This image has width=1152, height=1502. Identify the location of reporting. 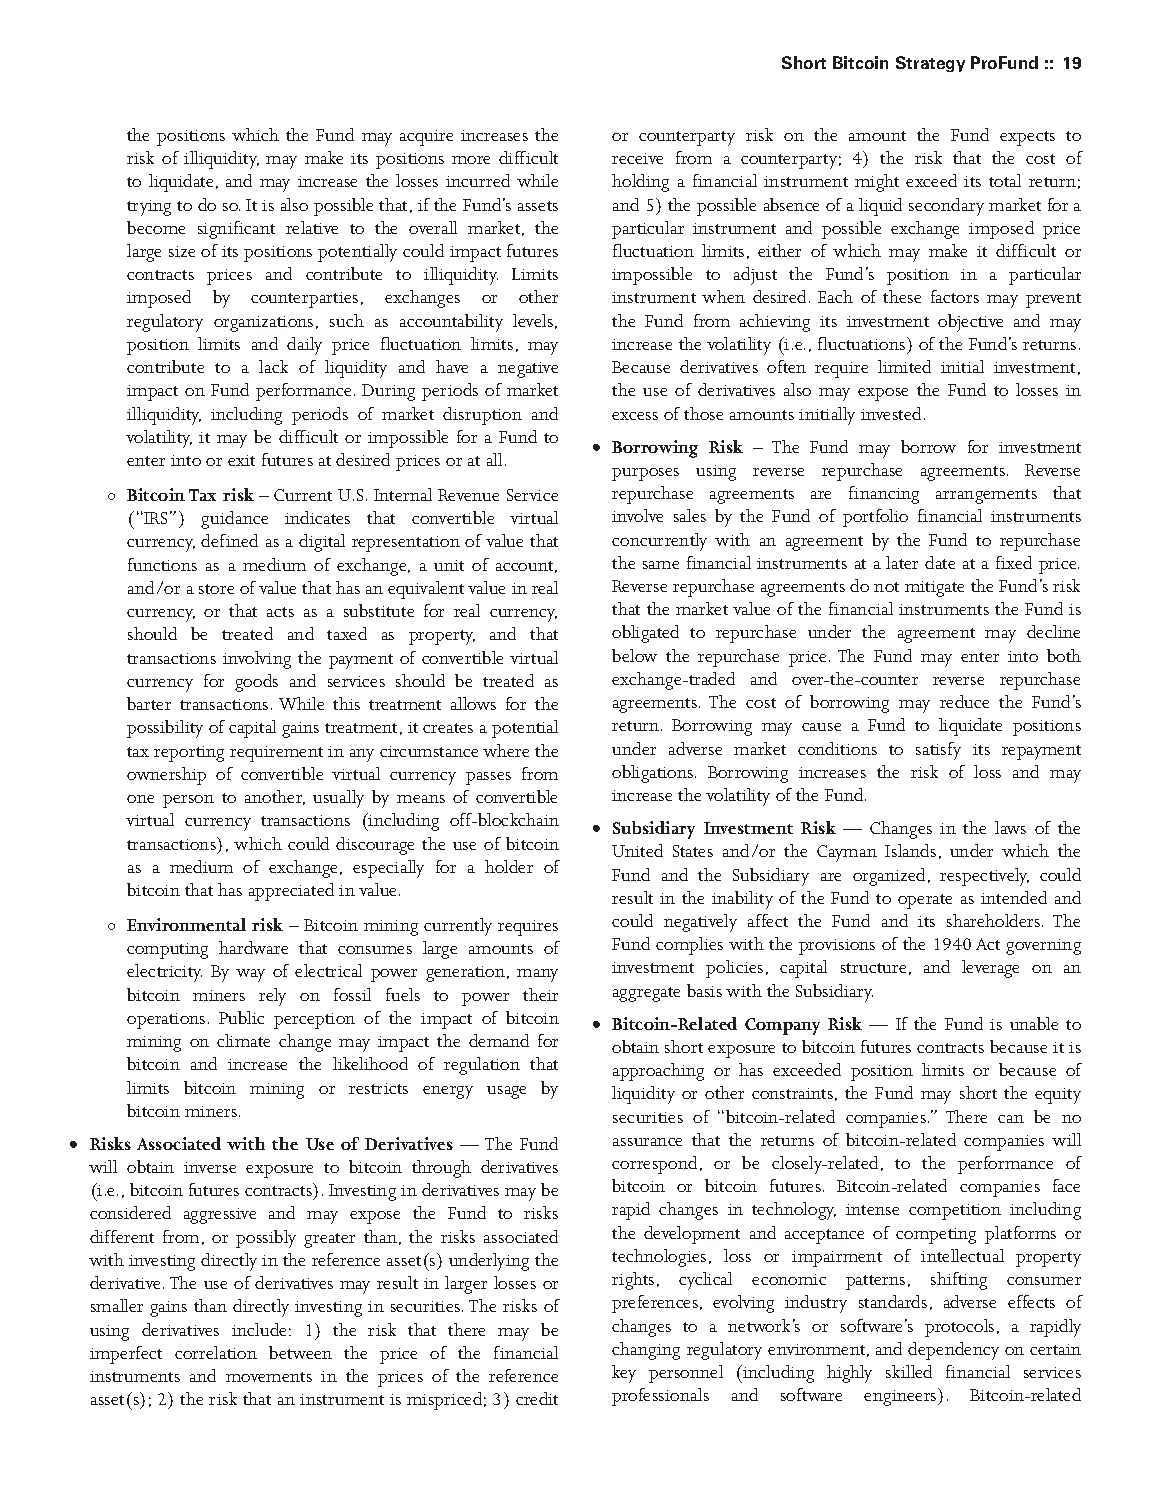
(189, 754).
